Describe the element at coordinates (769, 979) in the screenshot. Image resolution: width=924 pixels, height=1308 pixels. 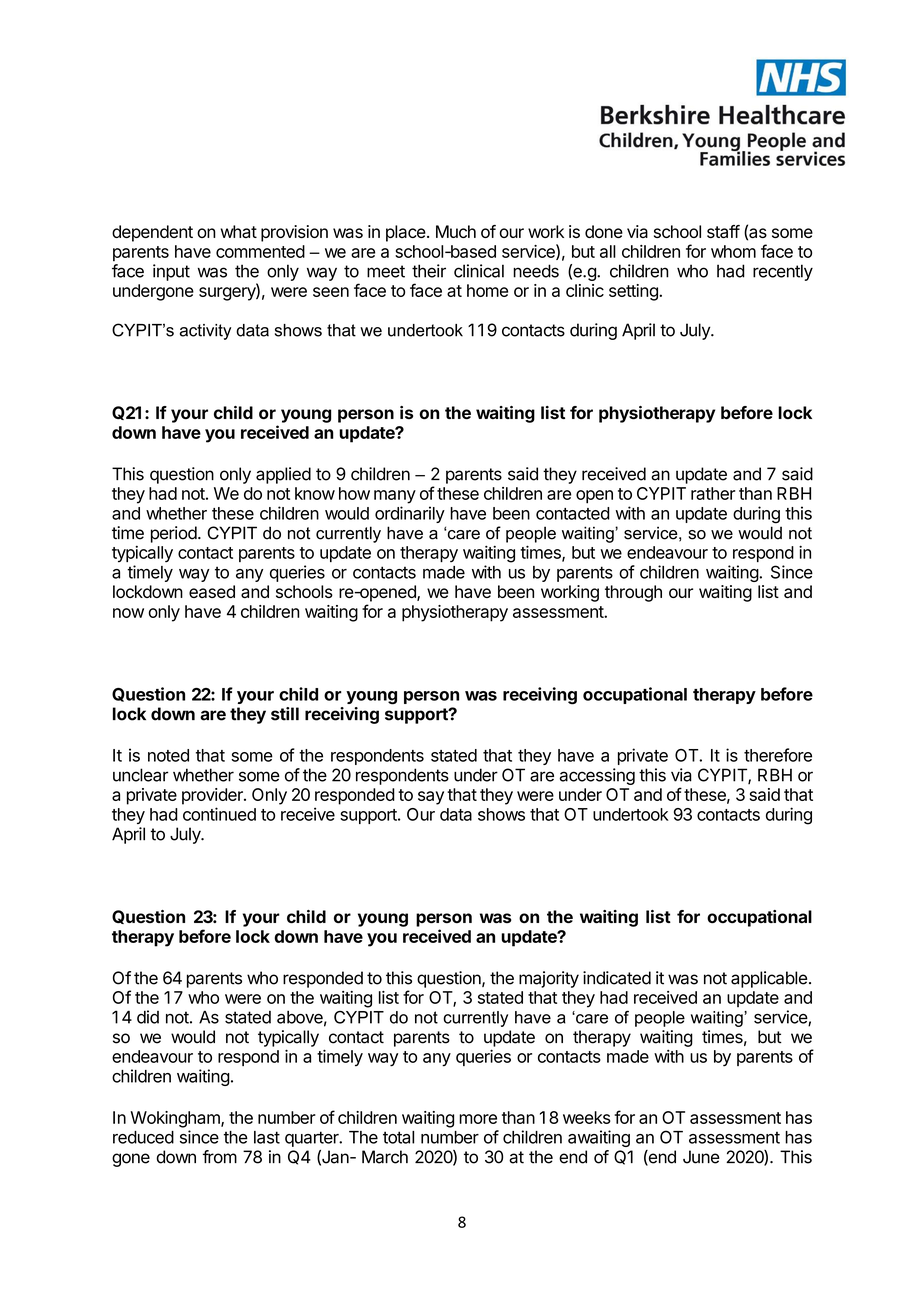
I see `applicable` at that location.
